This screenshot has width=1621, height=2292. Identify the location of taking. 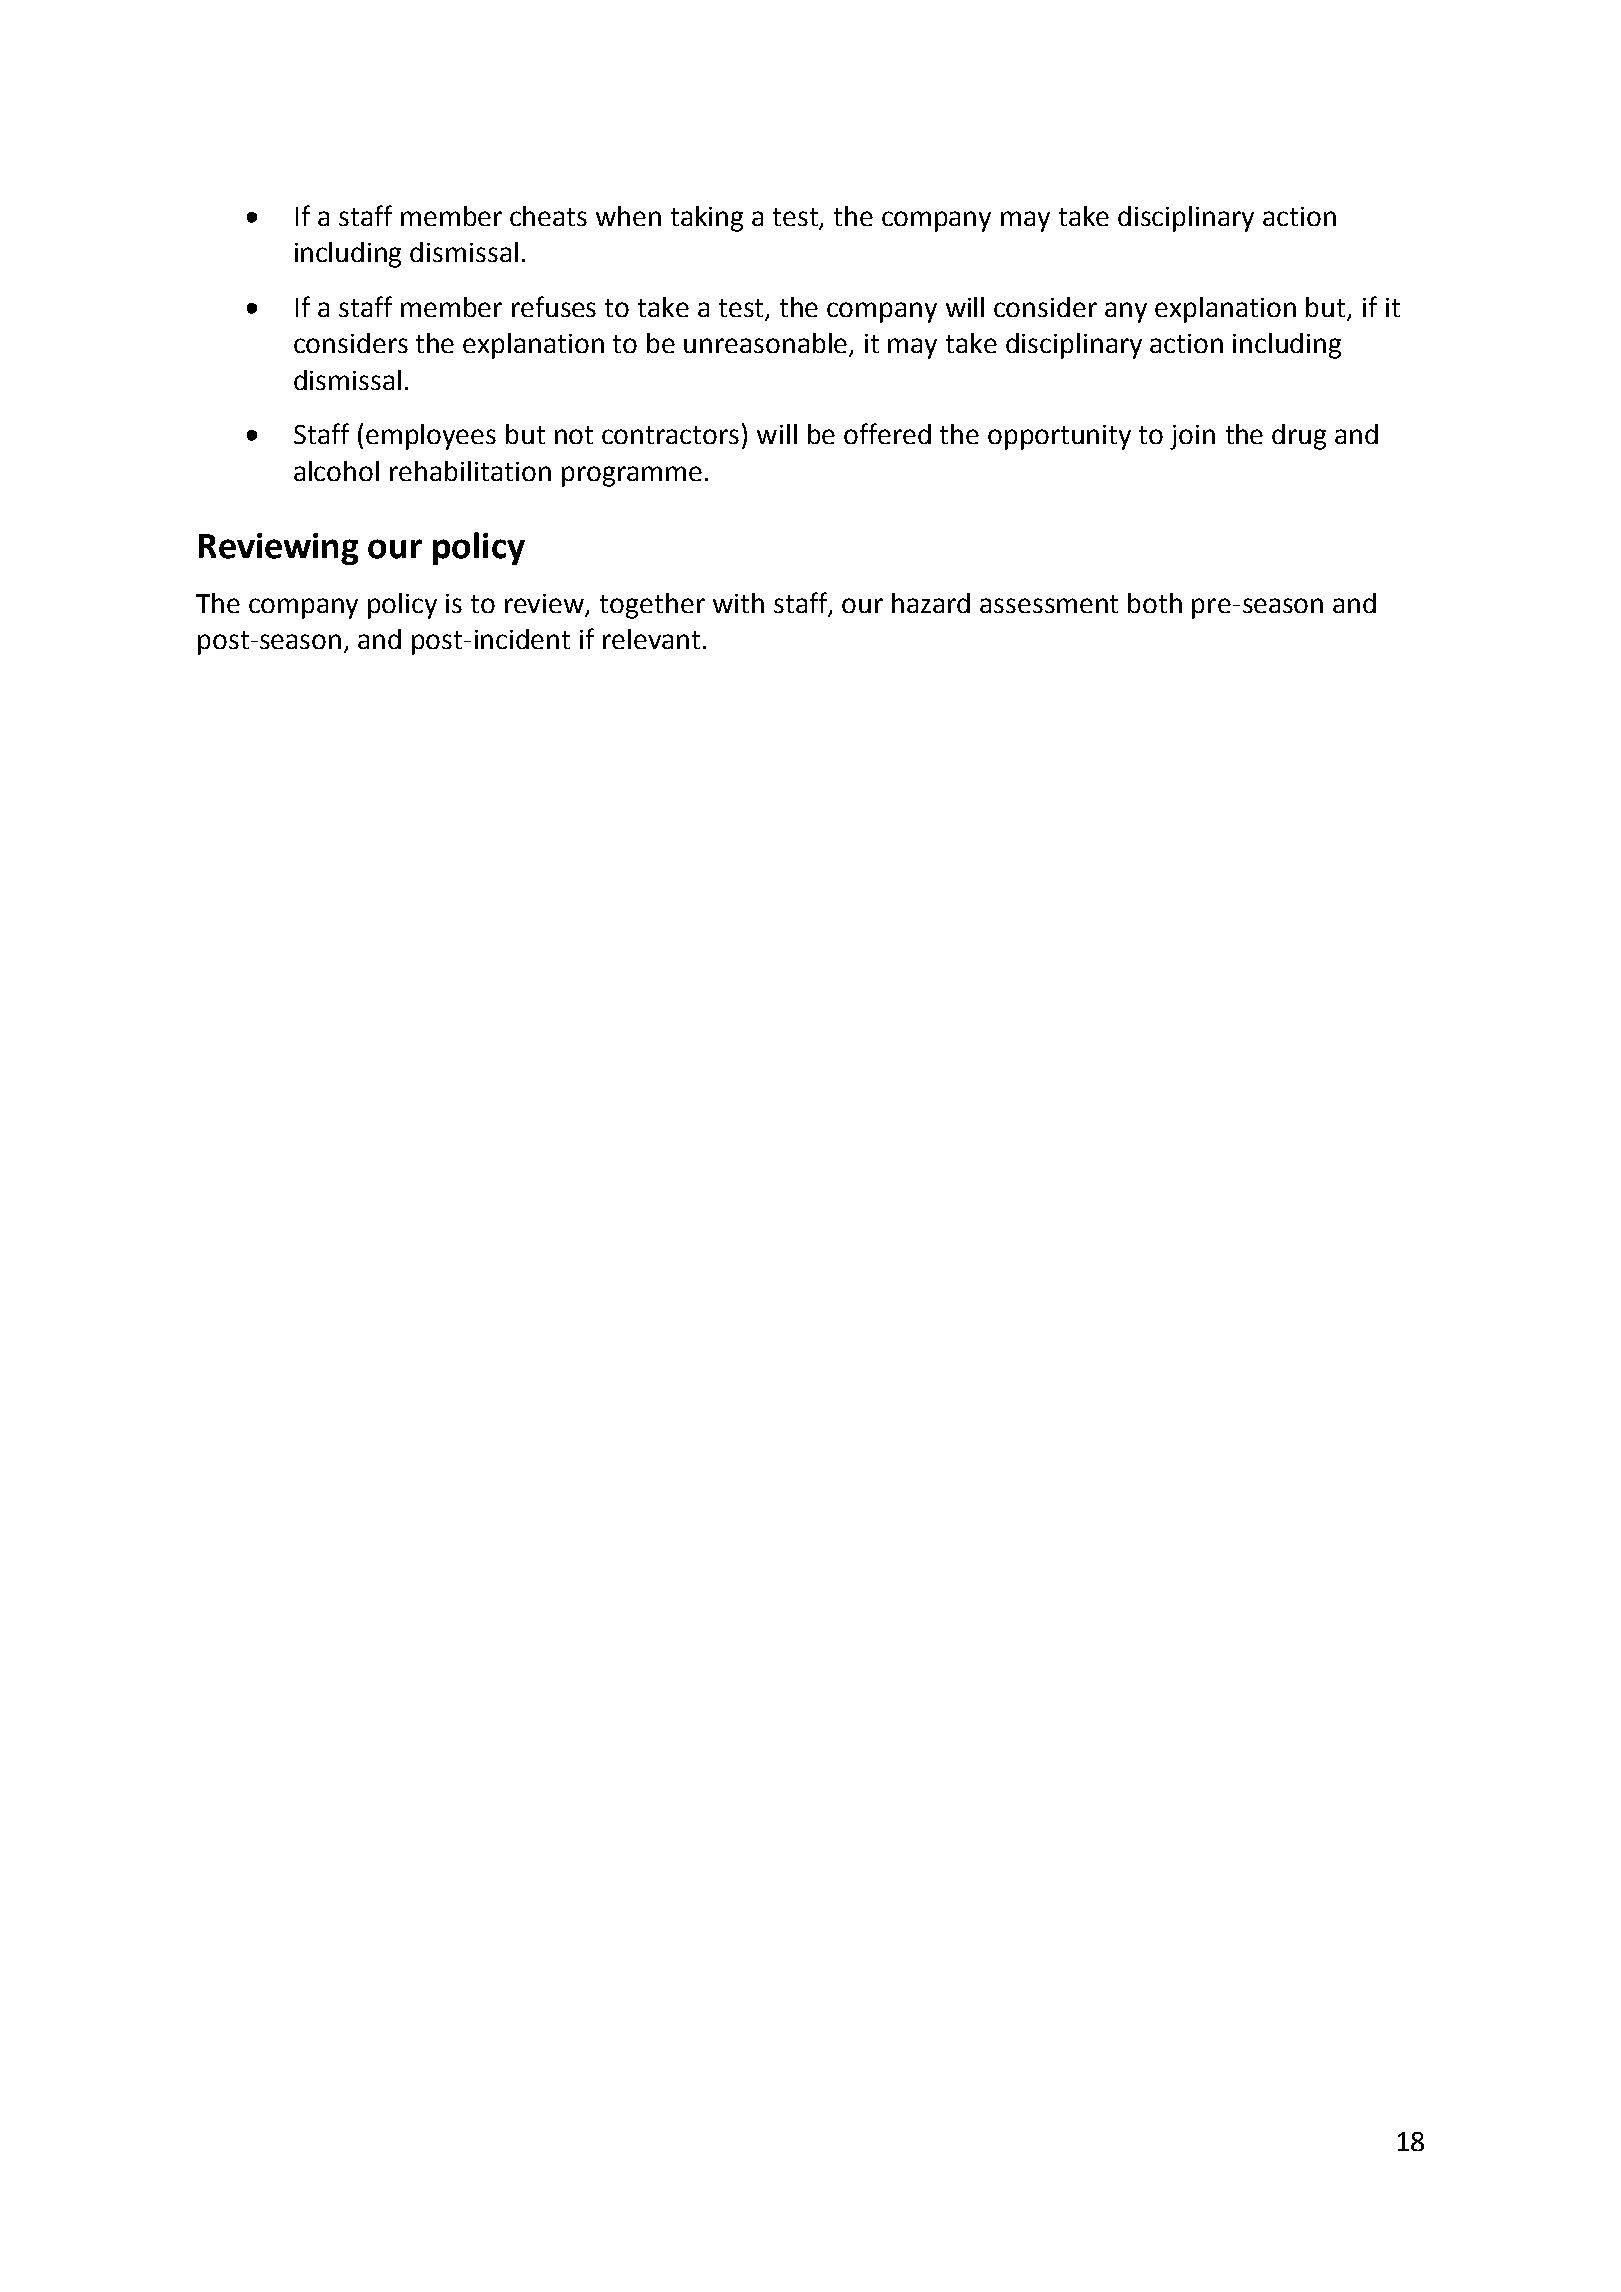
(707, 219).
